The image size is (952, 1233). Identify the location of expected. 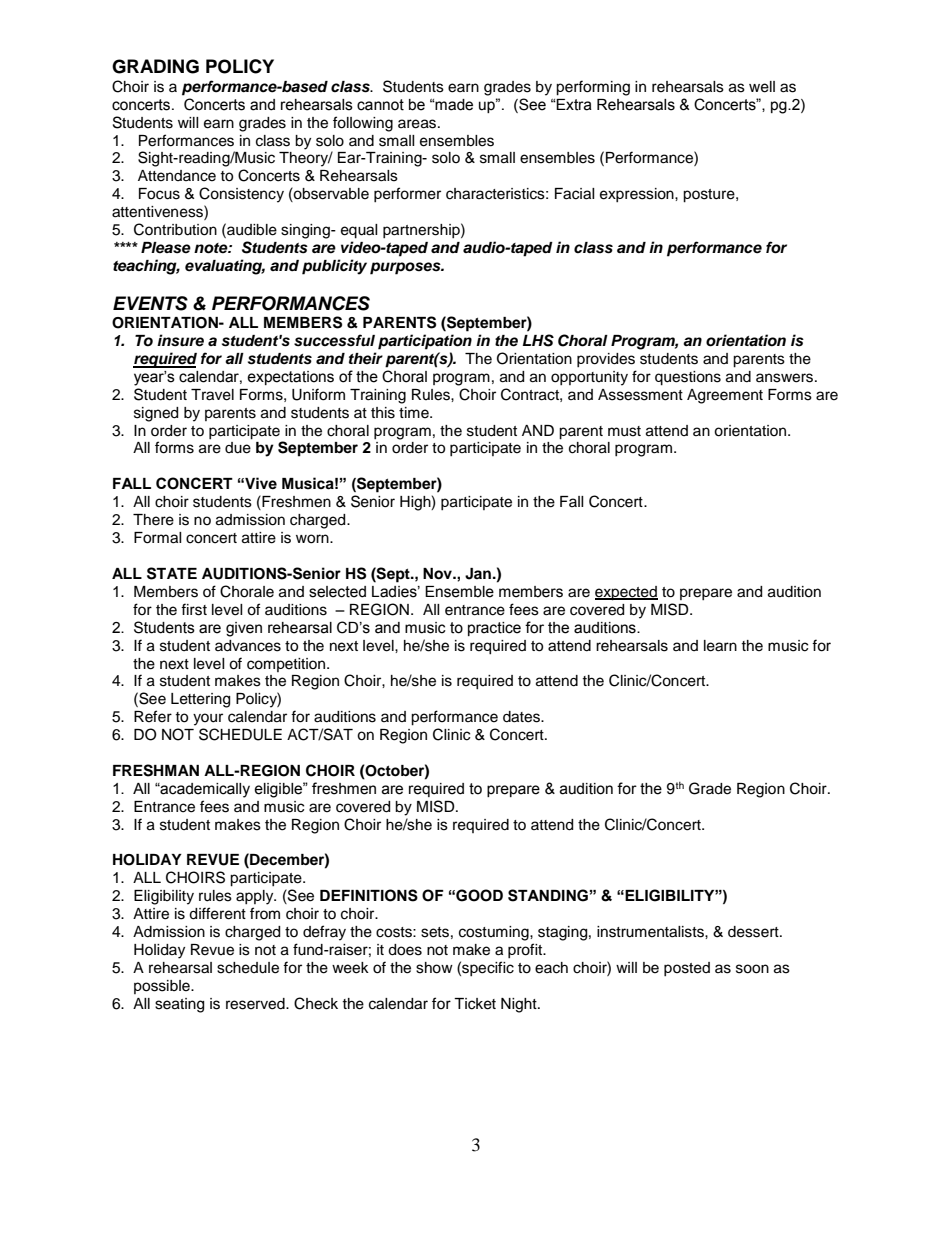
(626, 593).
